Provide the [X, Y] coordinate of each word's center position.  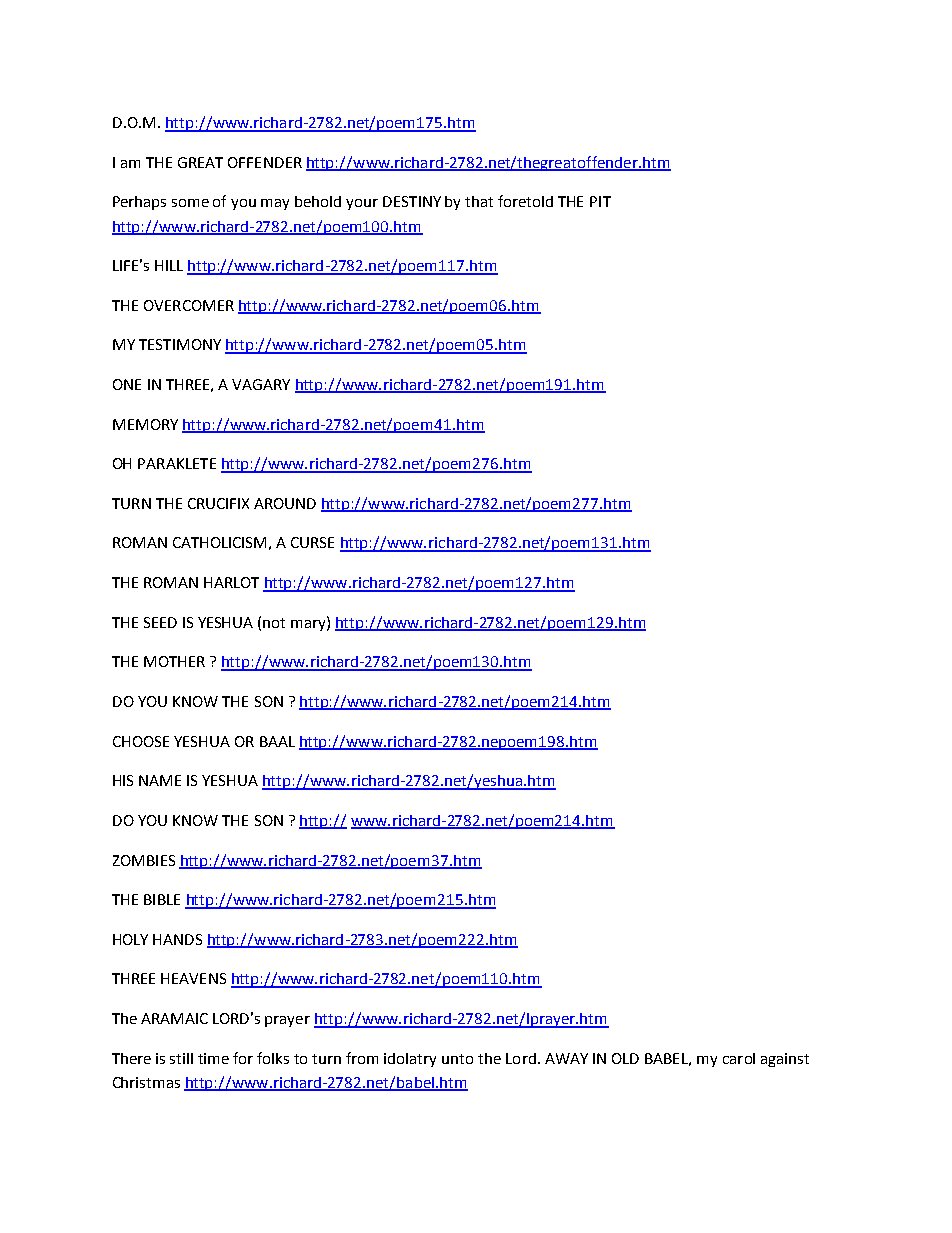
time [213, 1058]
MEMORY [145, 424]
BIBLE [162, 899]
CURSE [312, 542]
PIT [600, 201]
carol [739, 1058]
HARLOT [231, 582]
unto [457, 1059]
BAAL [277, 741]
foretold [525, 201]
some [190, 203]
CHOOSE [141, 741]
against [785, 1060]
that [479, 201]
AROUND [285, 503]
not [274, 623]
